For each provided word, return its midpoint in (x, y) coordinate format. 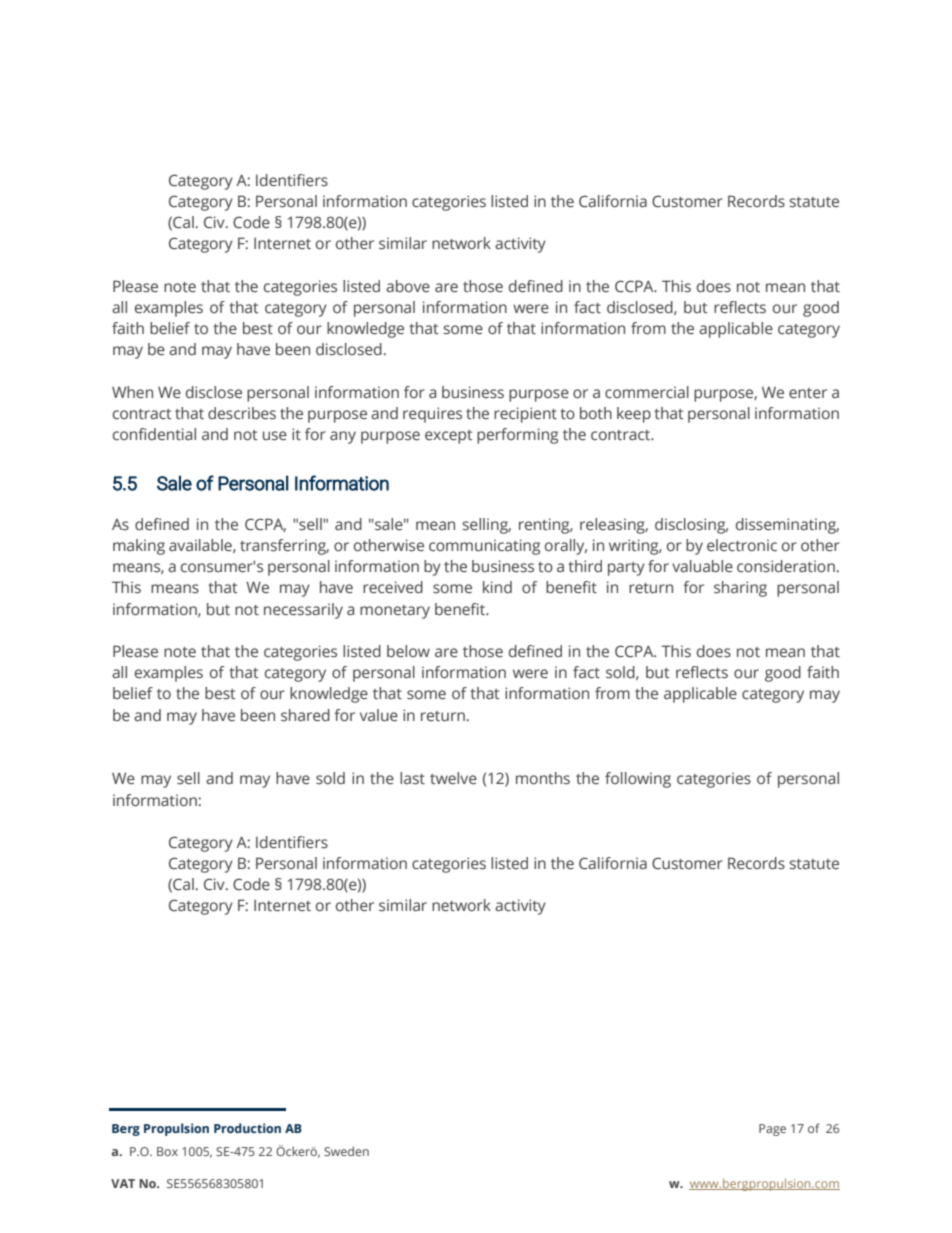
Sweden (346, 1151)
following (638, 780)
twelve (453, 778)
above (408, 286)
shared (305, 715)
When (132, 392)
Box (167, 1151)
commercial (647, 392)
